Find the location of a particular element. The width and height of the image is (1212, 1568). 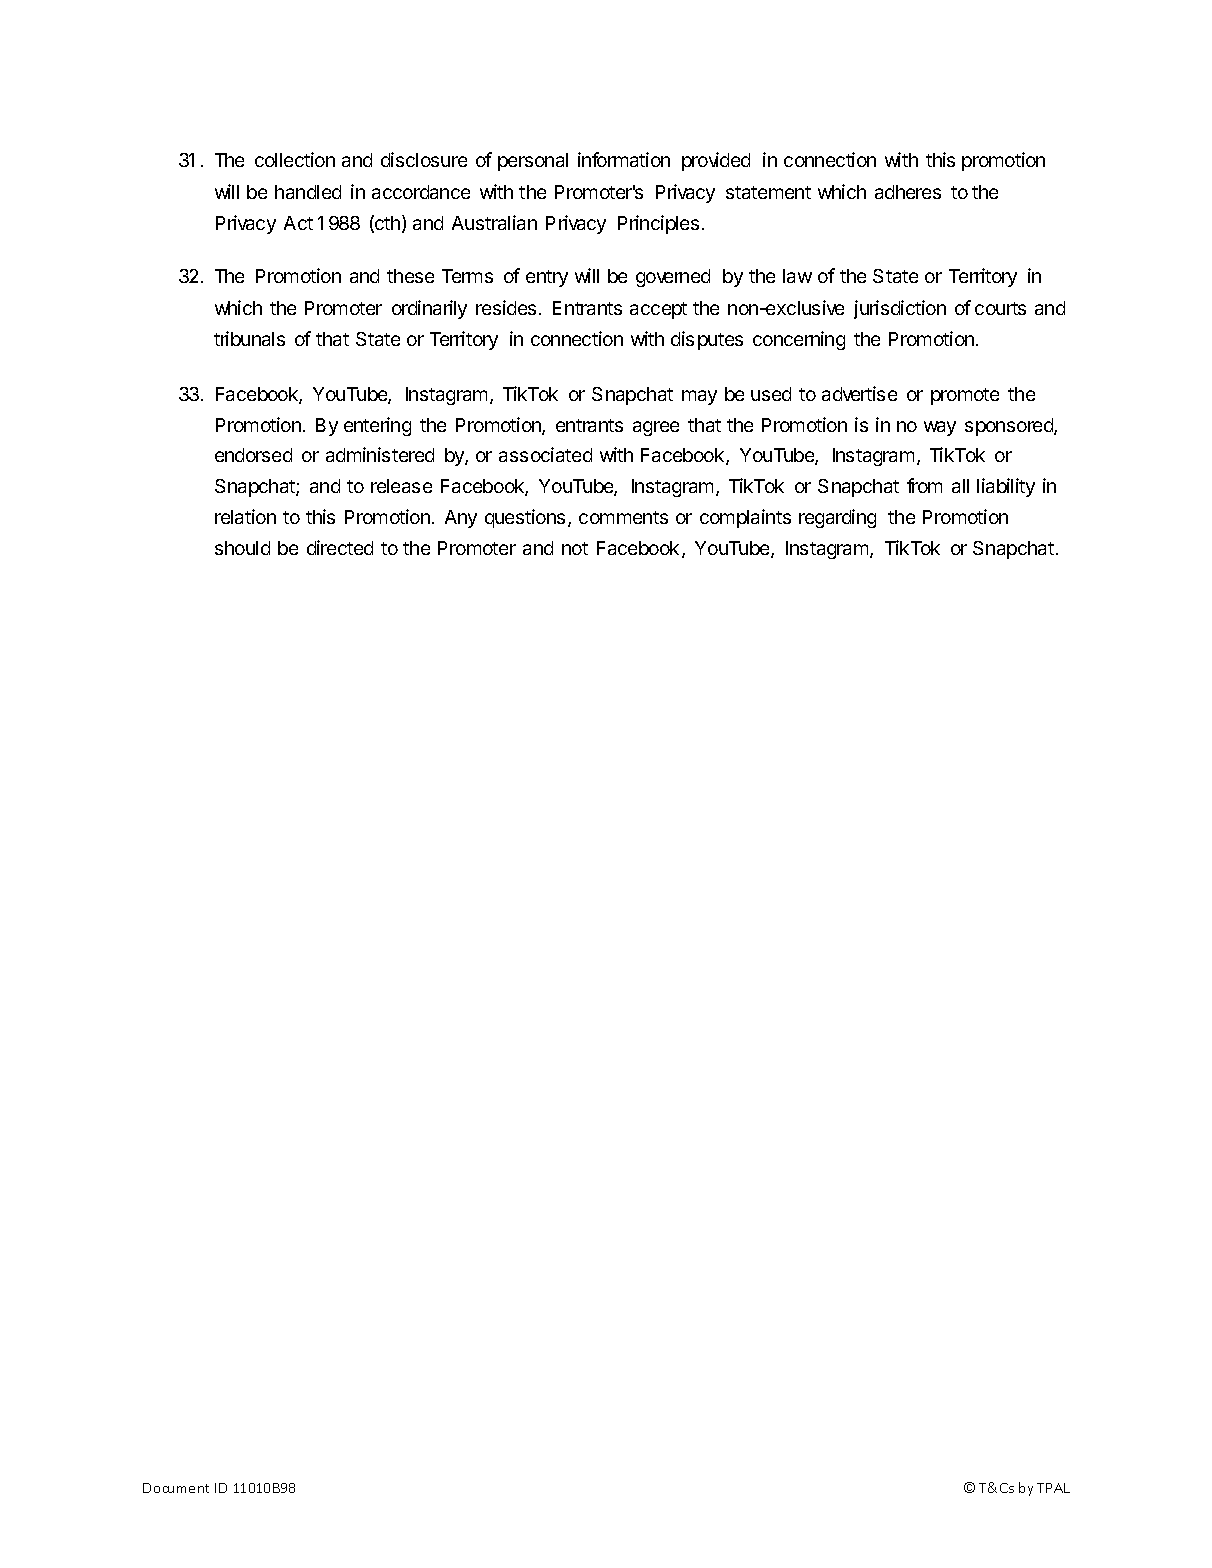

handled is located at coordinates (308, 192).
